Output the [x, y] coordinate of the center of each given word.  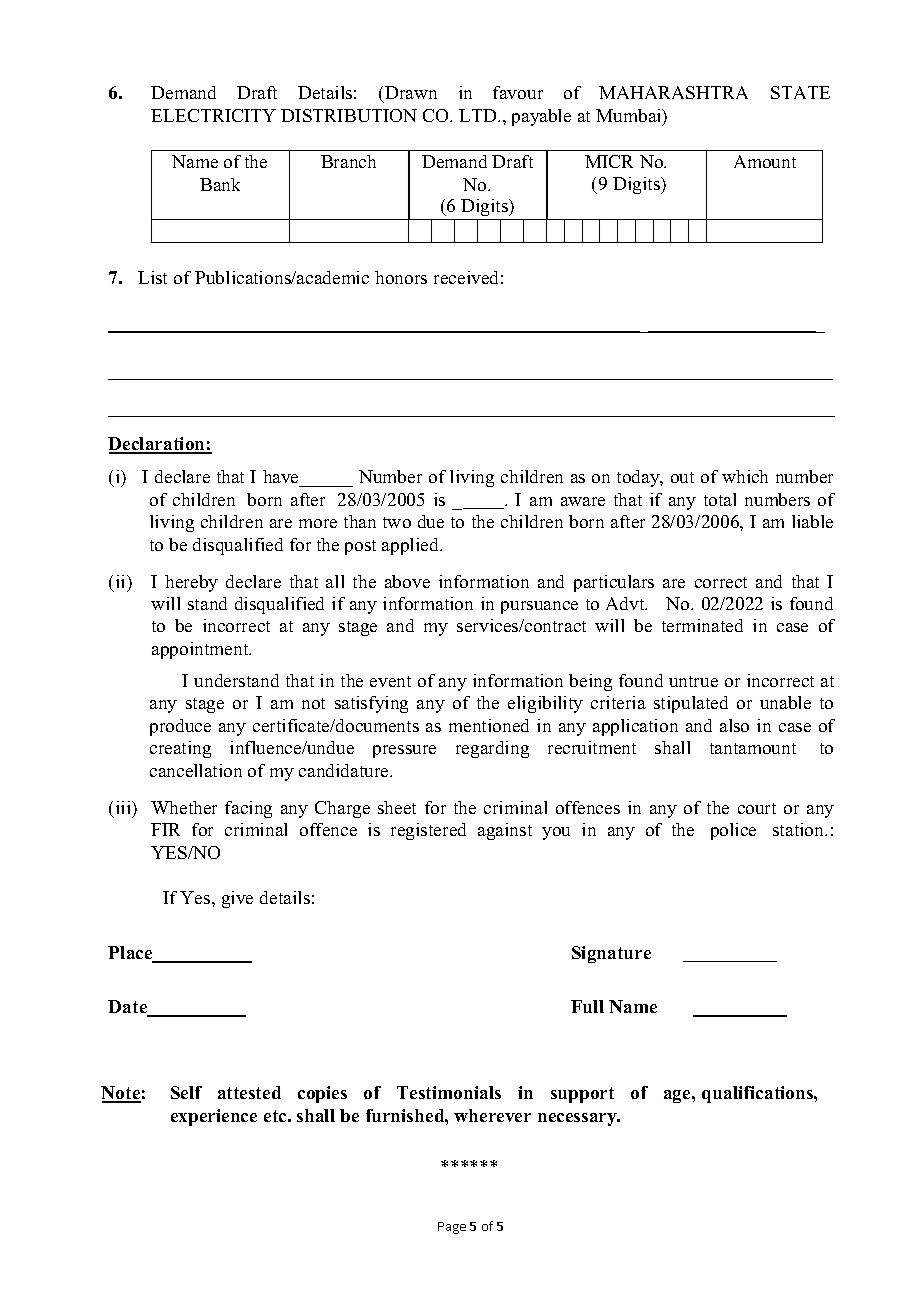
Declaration [157, 445]
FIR [165, 829]
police [733, 831]
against [505, 831]
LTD [479, 115]
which [745, 476]
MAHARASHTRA [673, 92]
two [397, 522]
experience [214, 1117]
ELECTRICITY [213, 115]
